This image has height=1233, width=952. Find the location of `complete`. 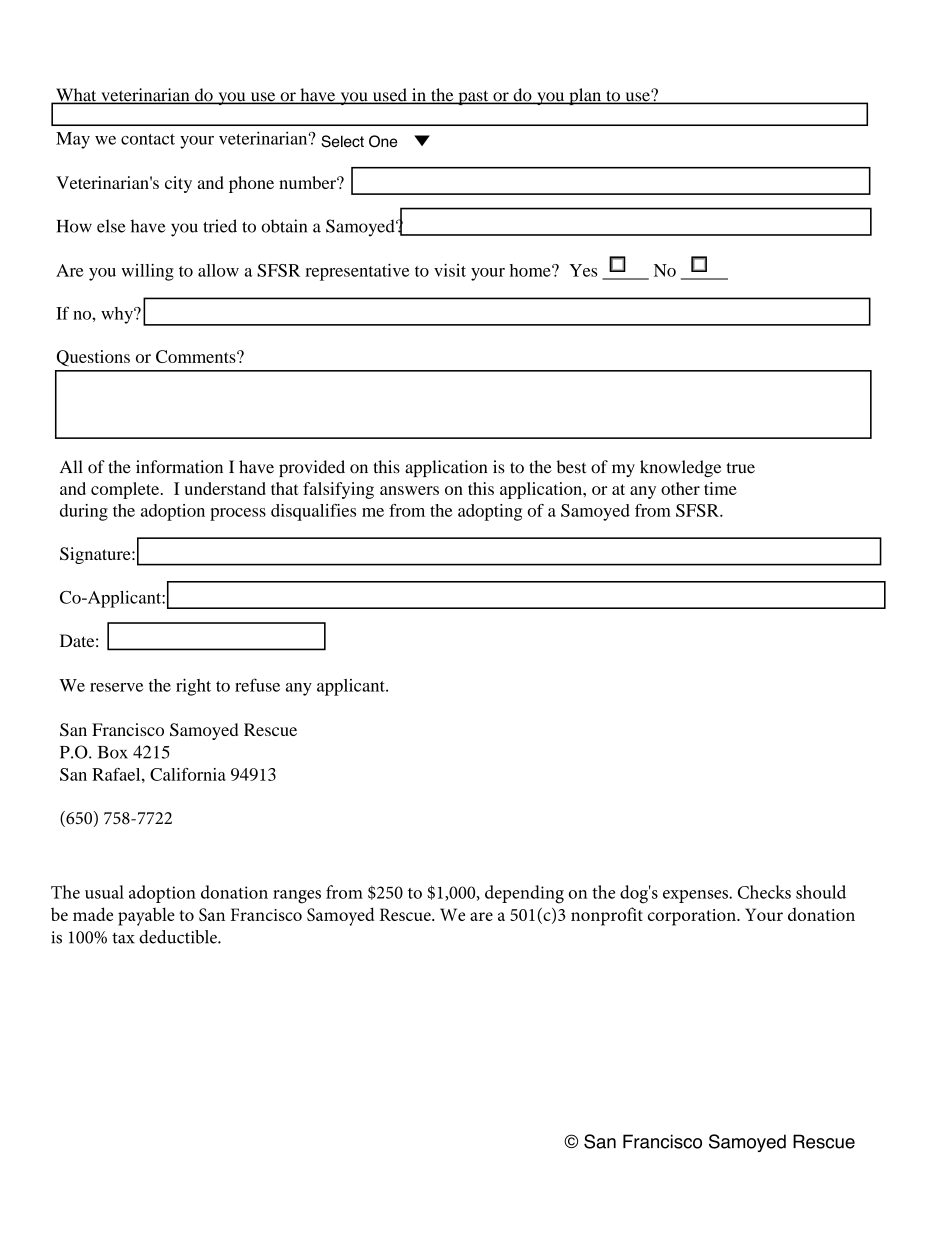

complete is located at coordinates (126, 490).
